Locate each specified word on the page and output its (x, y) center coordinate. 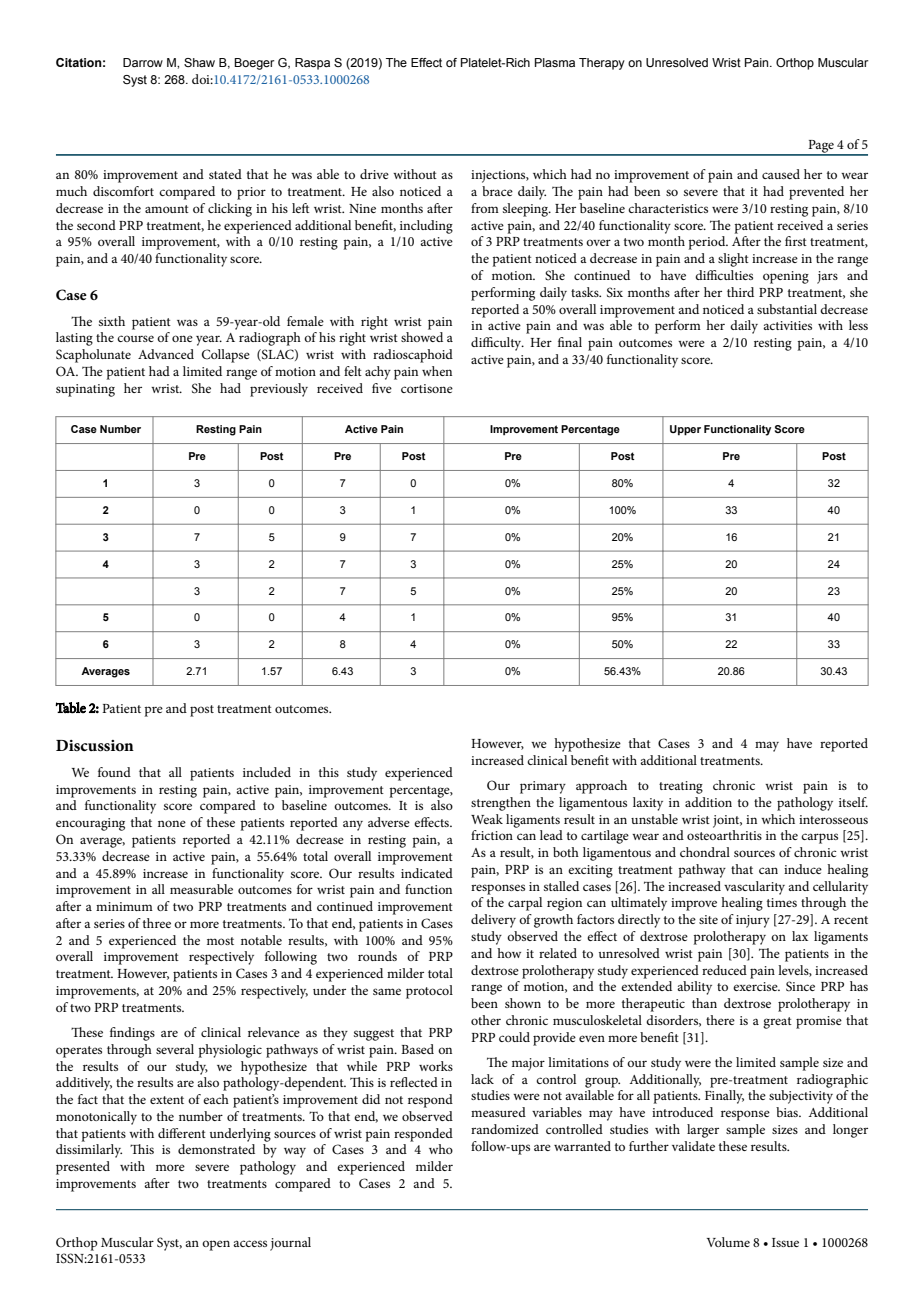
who (441, 1149)
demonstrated (216, 1149)
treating (681, 787)
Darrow (143, 62)
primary (543, 787)
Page (821, 147)
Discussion (95, 745)
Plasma (555, 62)
